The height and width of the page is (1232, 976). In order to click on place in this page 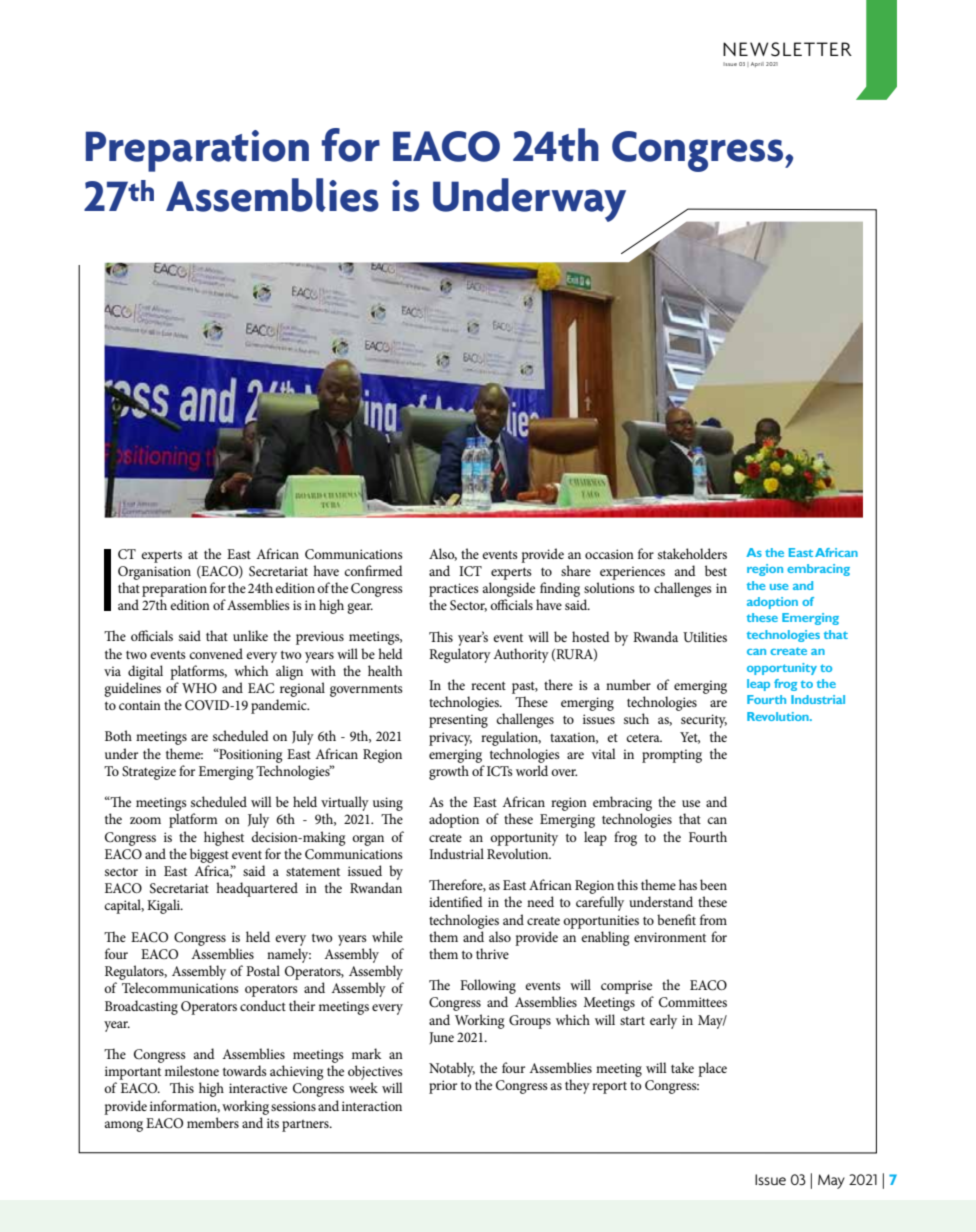, I will do `click(712, 1069)`.
